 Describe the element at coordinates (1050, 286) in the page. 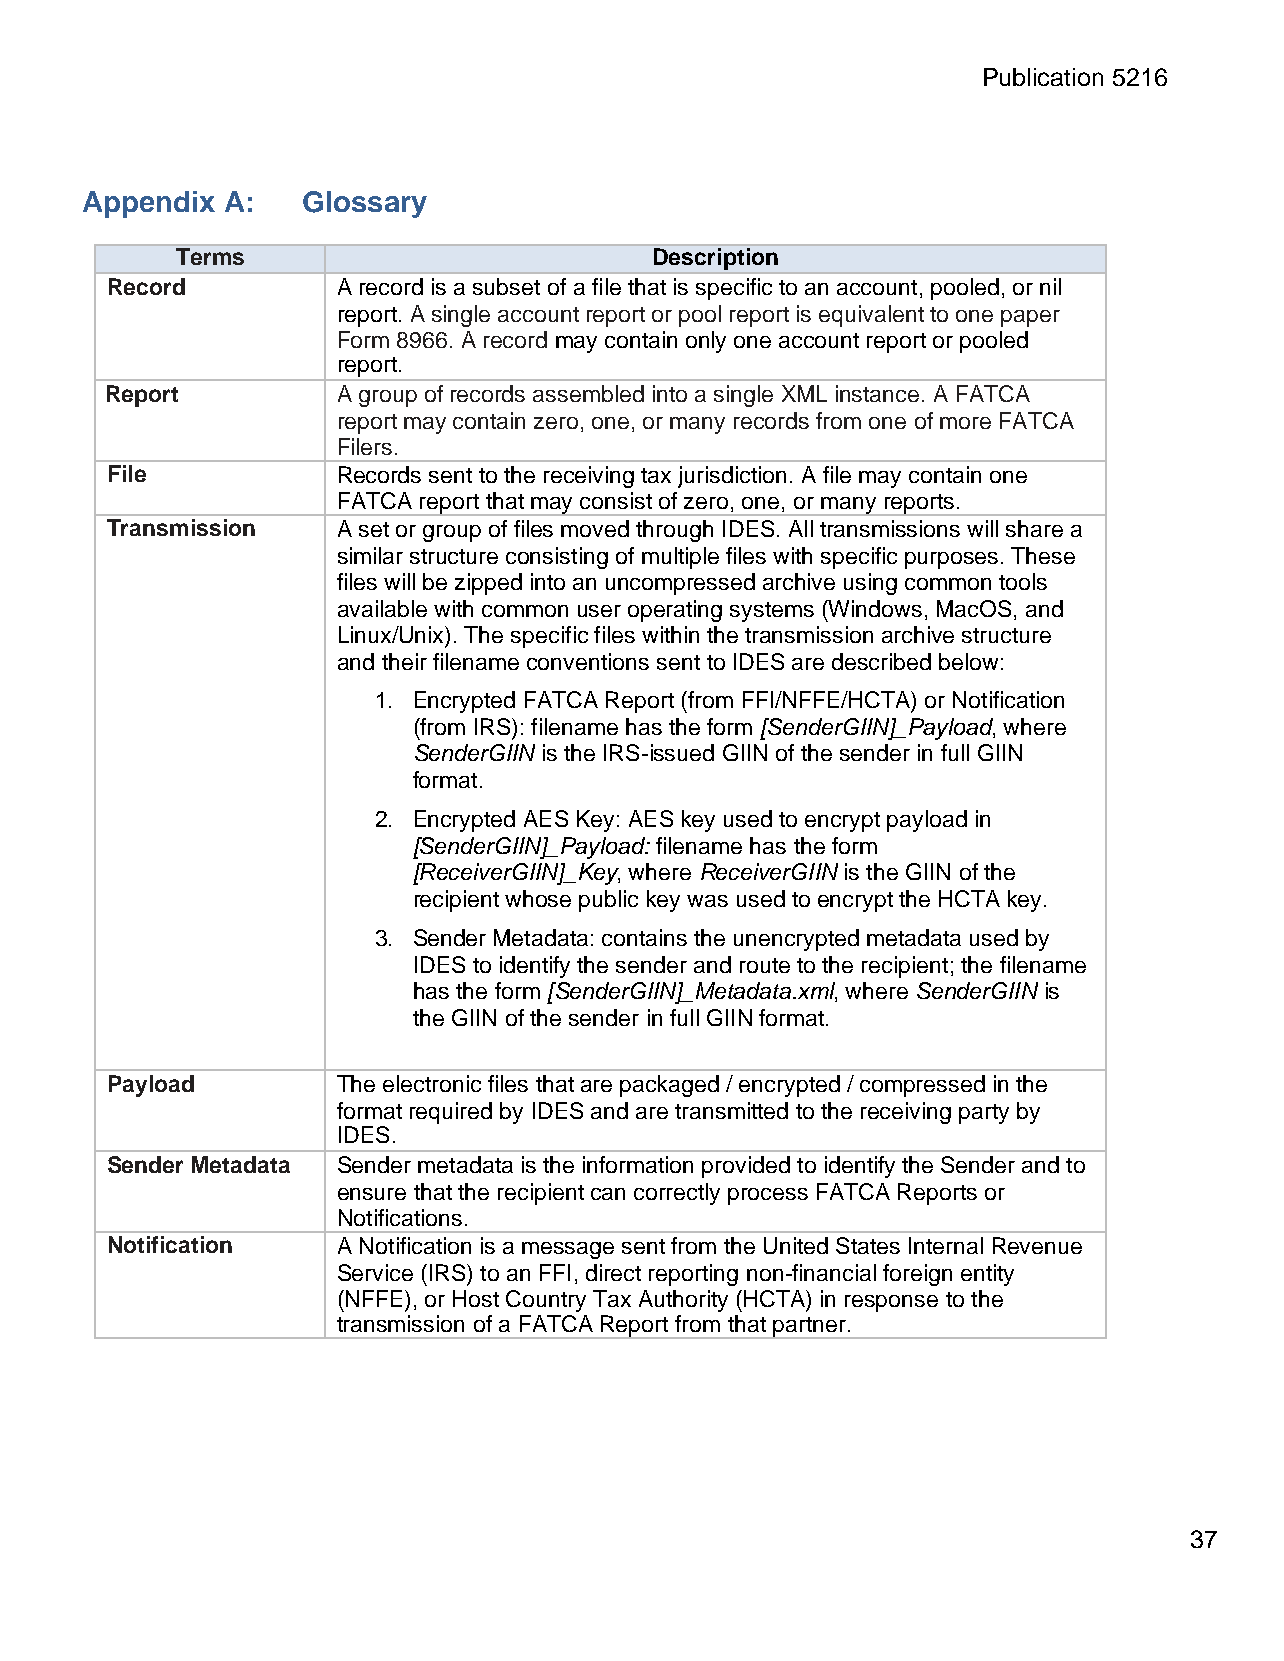

I see `nil` at that location.
